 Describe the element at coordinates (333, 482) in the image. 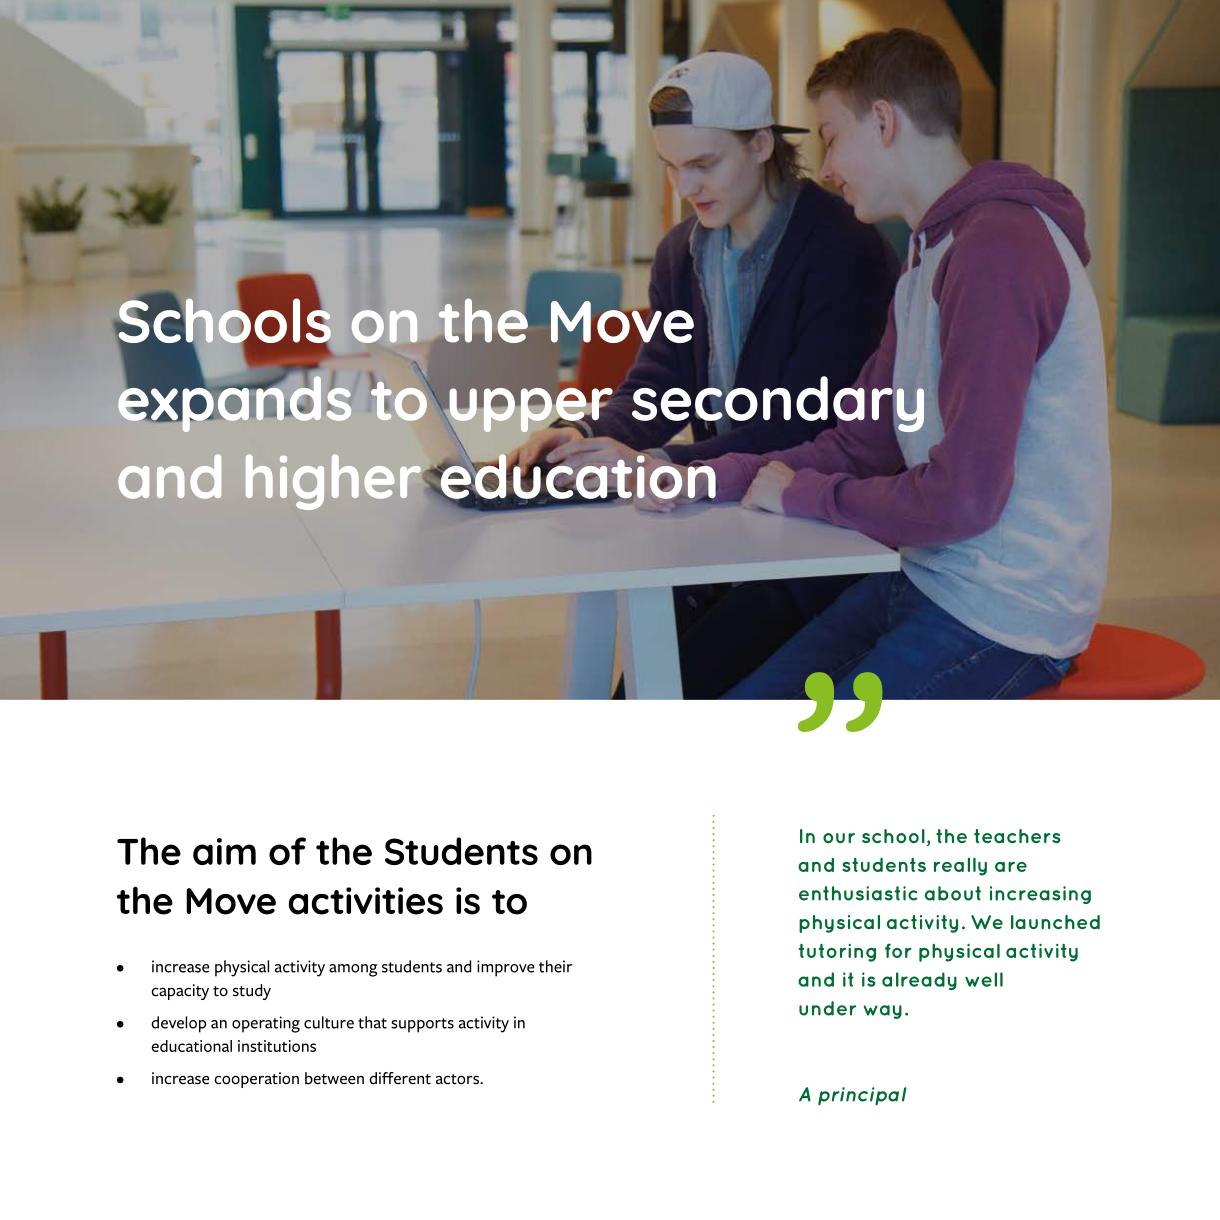

I see `higher` at that location.
